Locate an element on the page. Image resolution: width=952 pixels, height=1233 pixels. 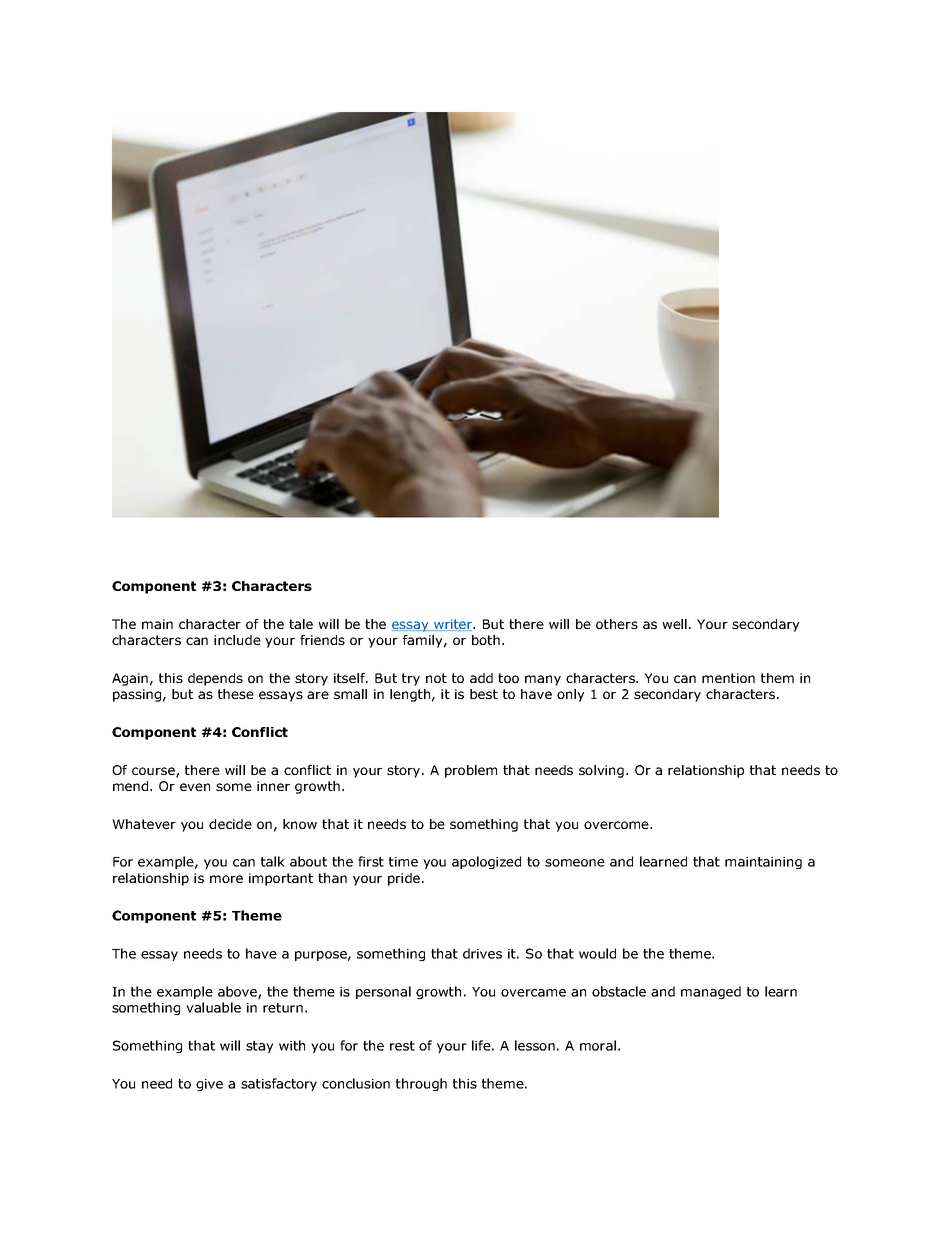
would is located at coordinates (597, 953).
